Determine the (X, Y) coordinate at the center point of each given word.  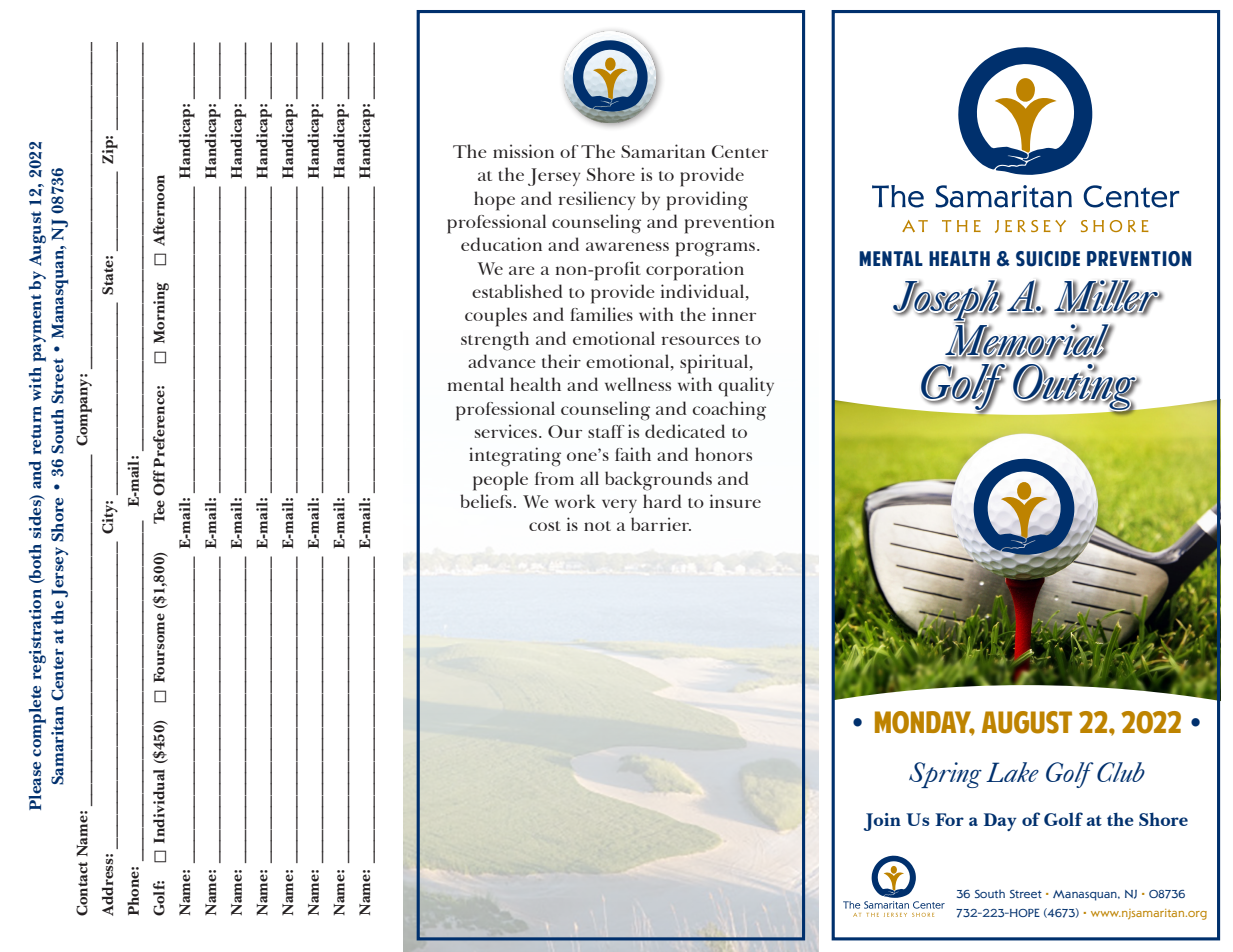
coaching (729, 411)
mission (523, 151)
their (561, 361)
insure (735, 501)
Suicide (1048, 259)
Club (1121, 772)
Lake (1012, 772)
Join (882, 822)
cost (545, 526)
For (949, 819)
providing (707, 201)
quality (746, 387)
